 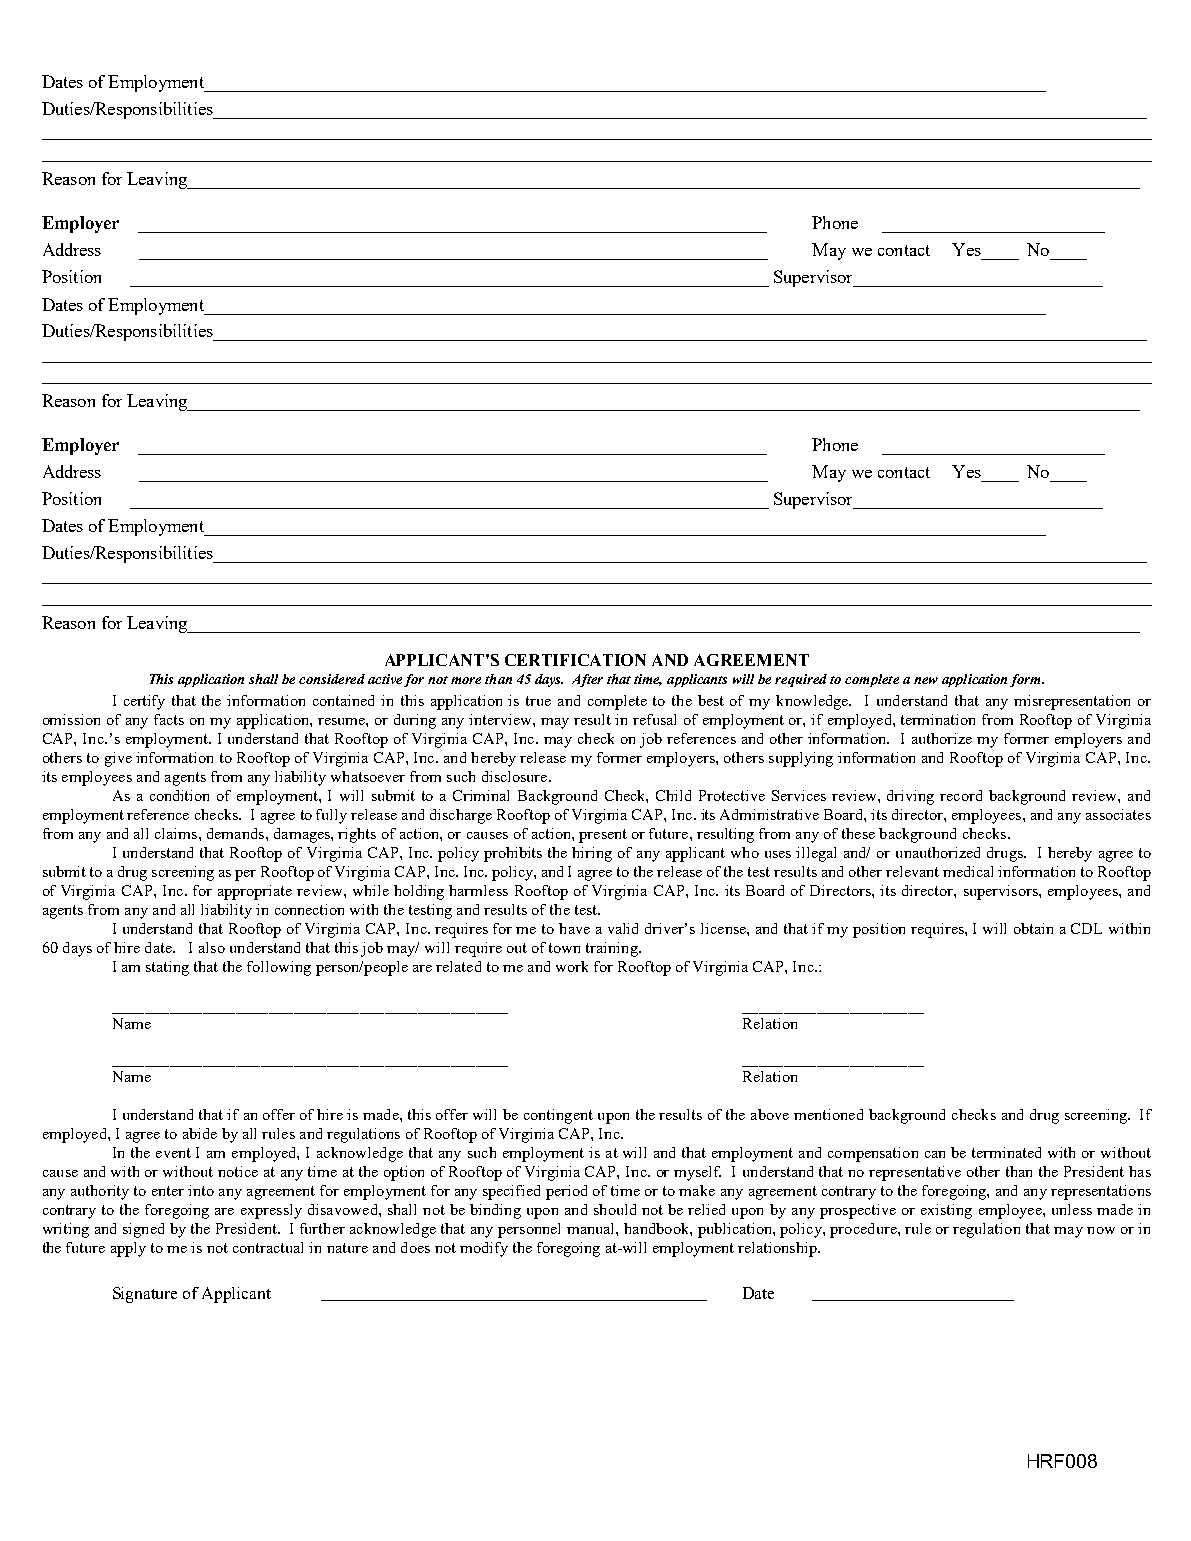 I want to click on stating, so click(x=167, y=968).
